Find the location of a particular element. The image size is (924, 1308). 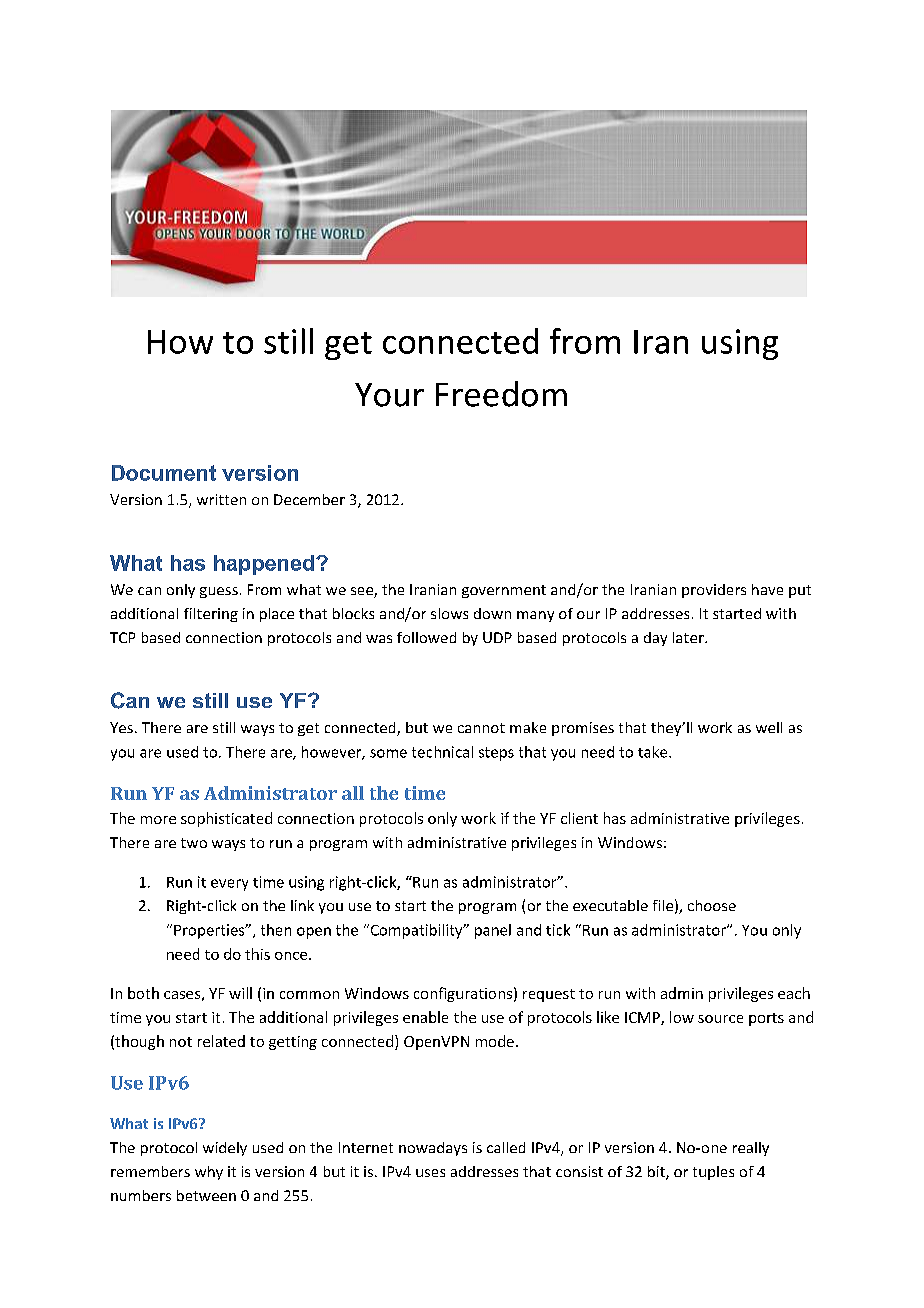

Freedom is located at coordinates (501, 394).
